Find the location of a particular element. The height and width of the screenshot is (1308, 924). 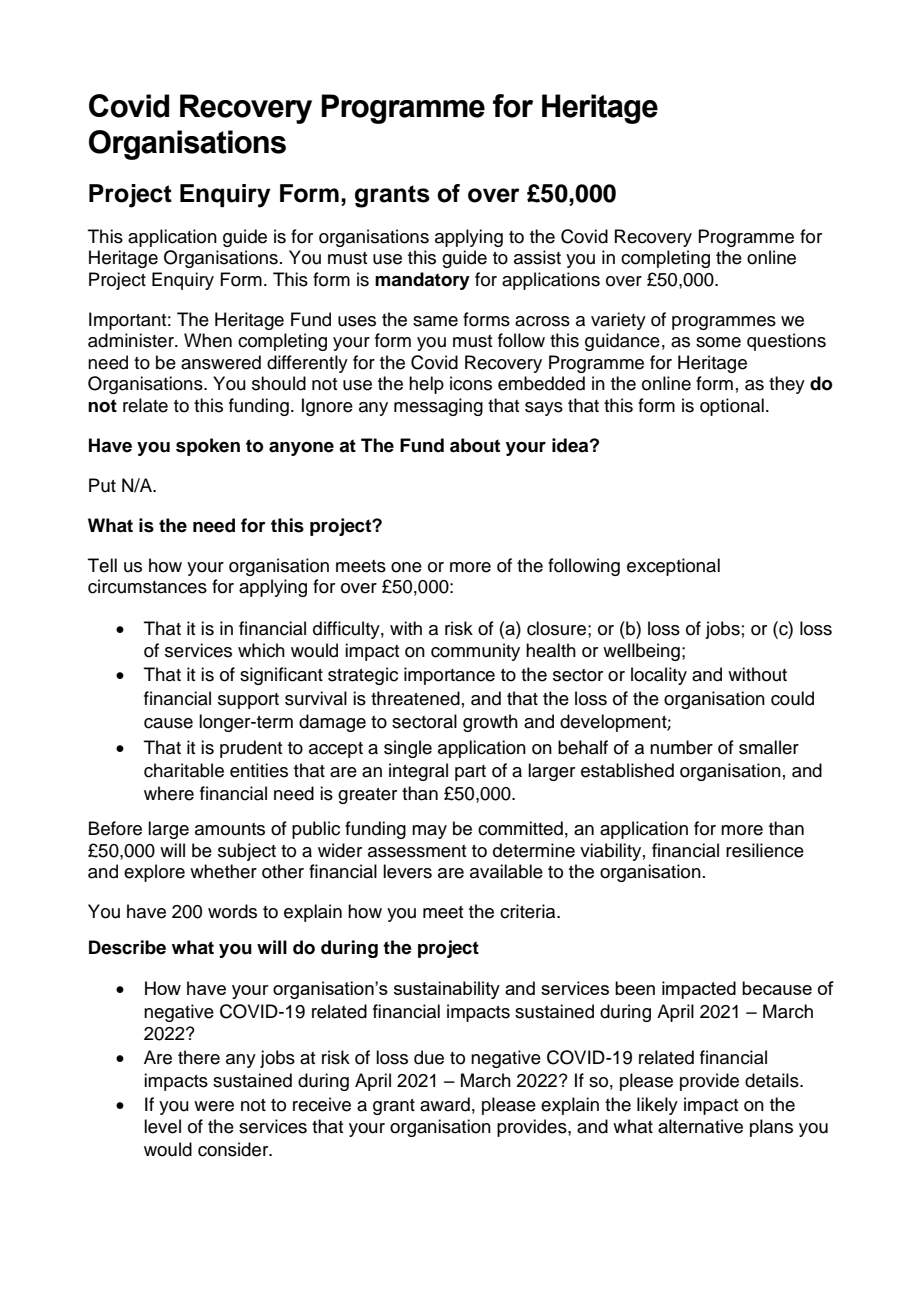

alternative is located at coordinates (700, 1126).
